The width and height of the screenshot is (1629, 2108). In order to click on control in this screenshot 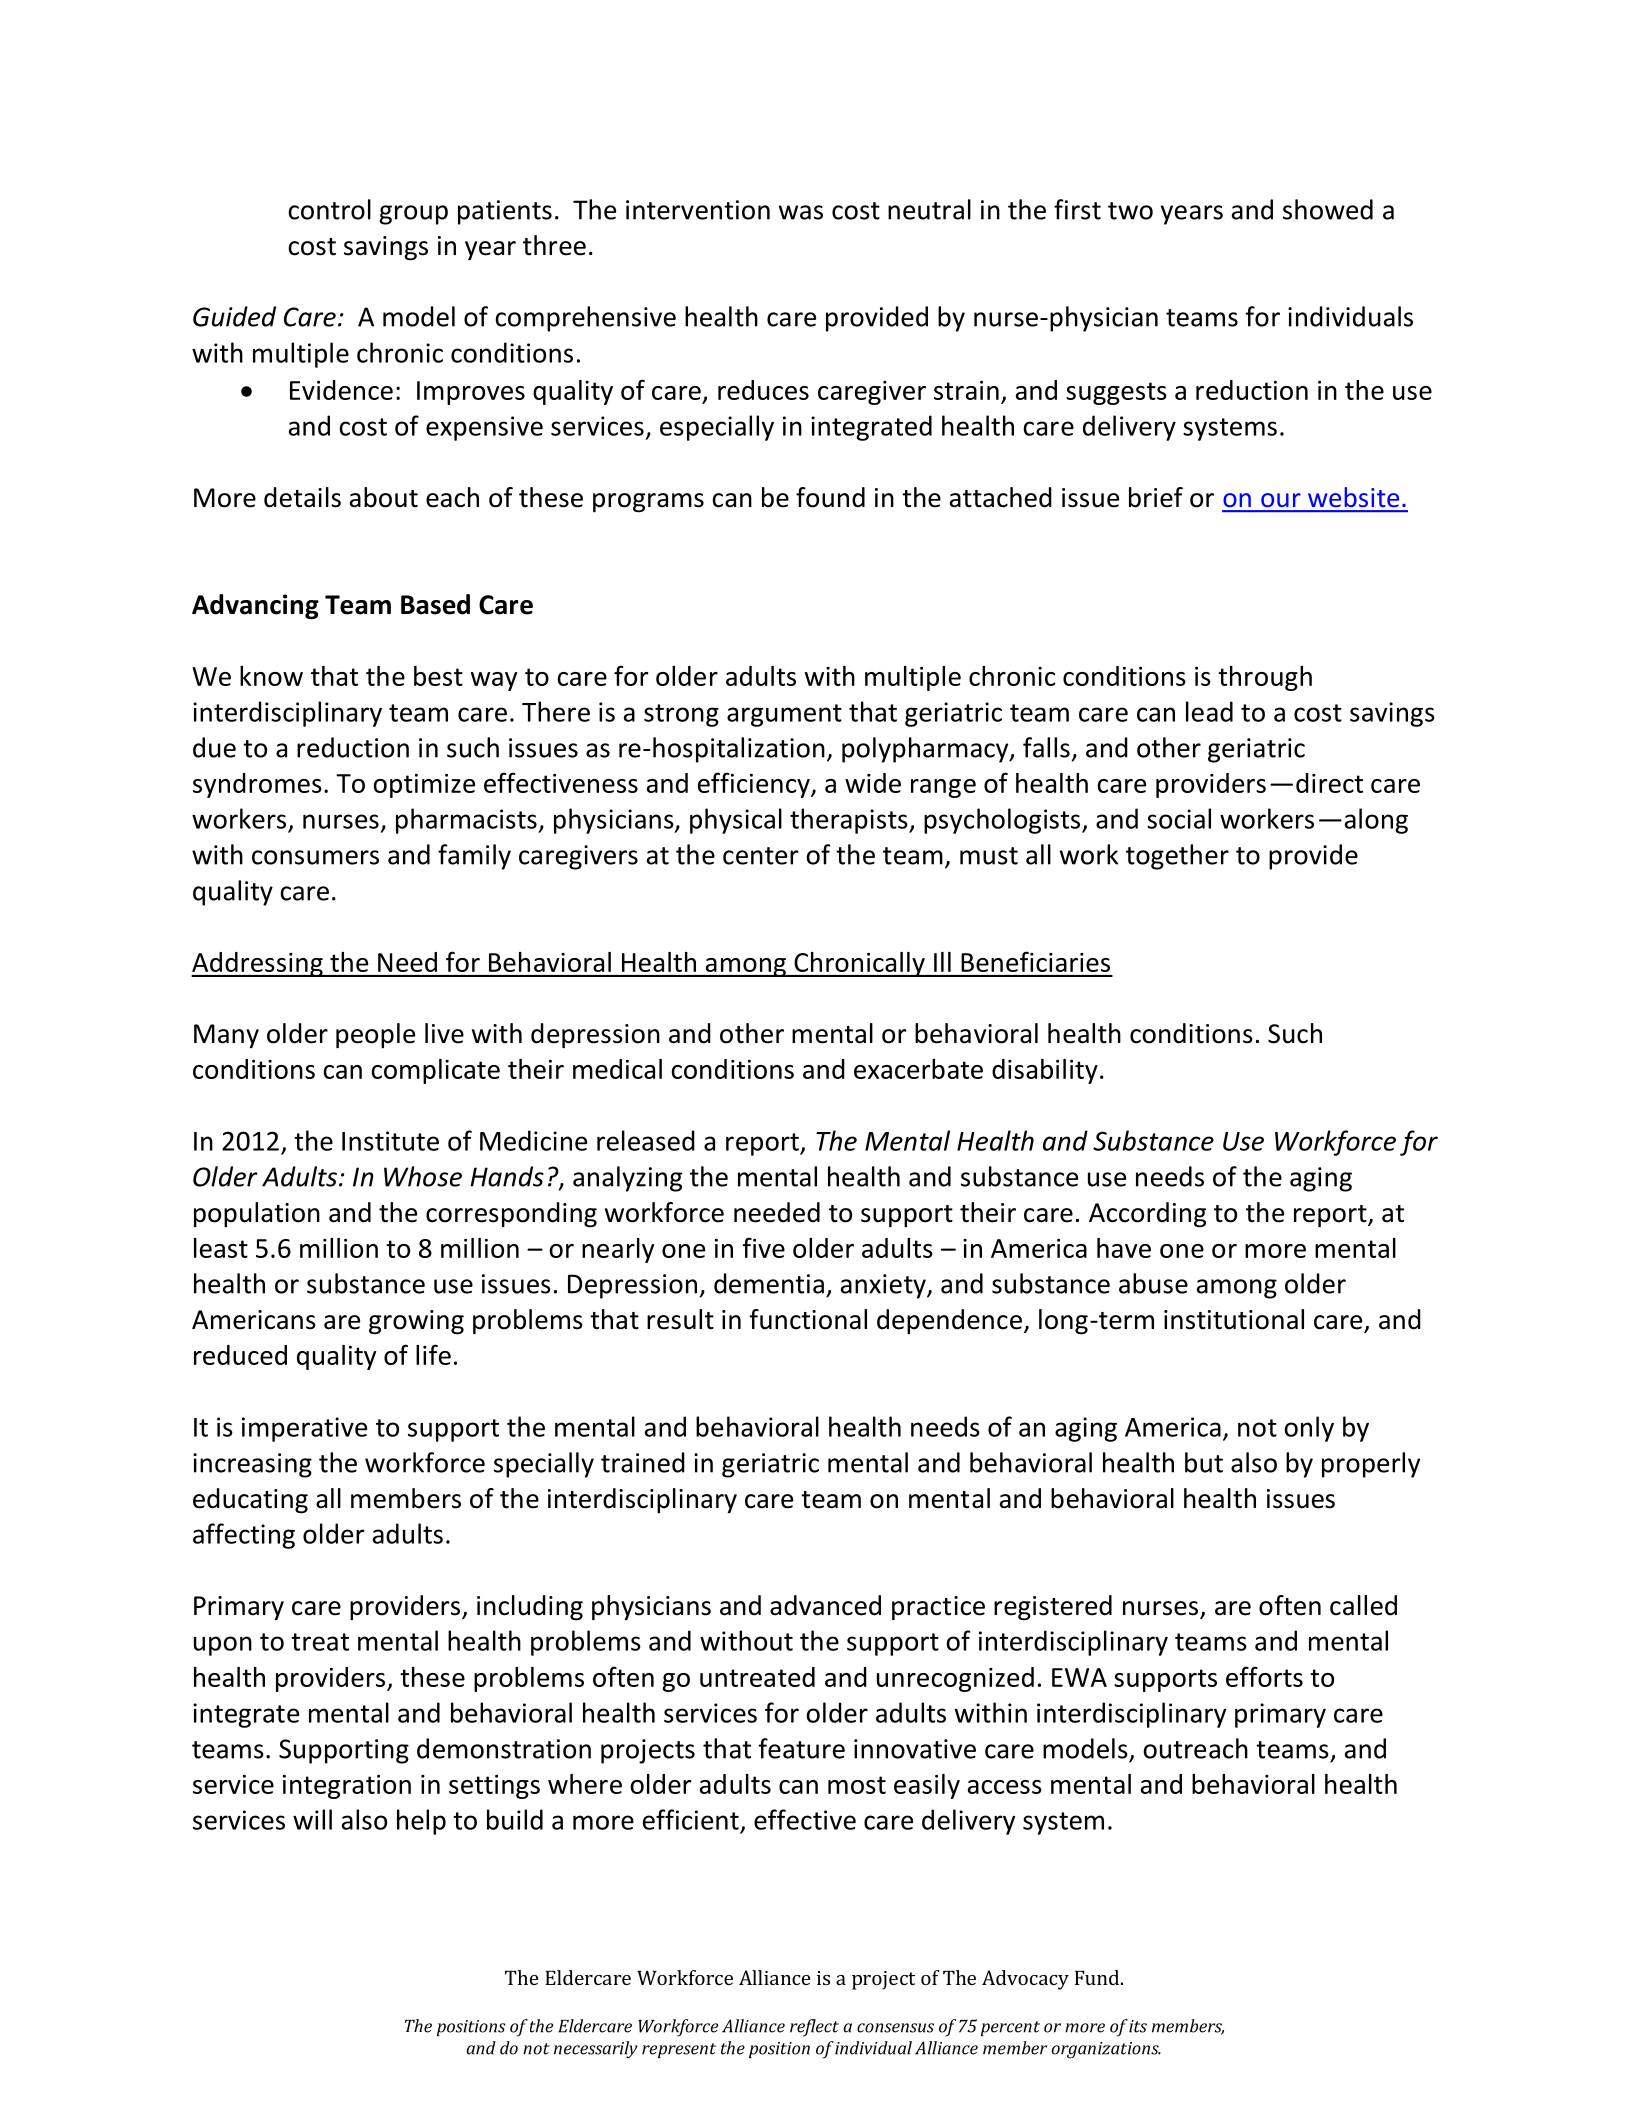, I will do `click(329, 209)`.
